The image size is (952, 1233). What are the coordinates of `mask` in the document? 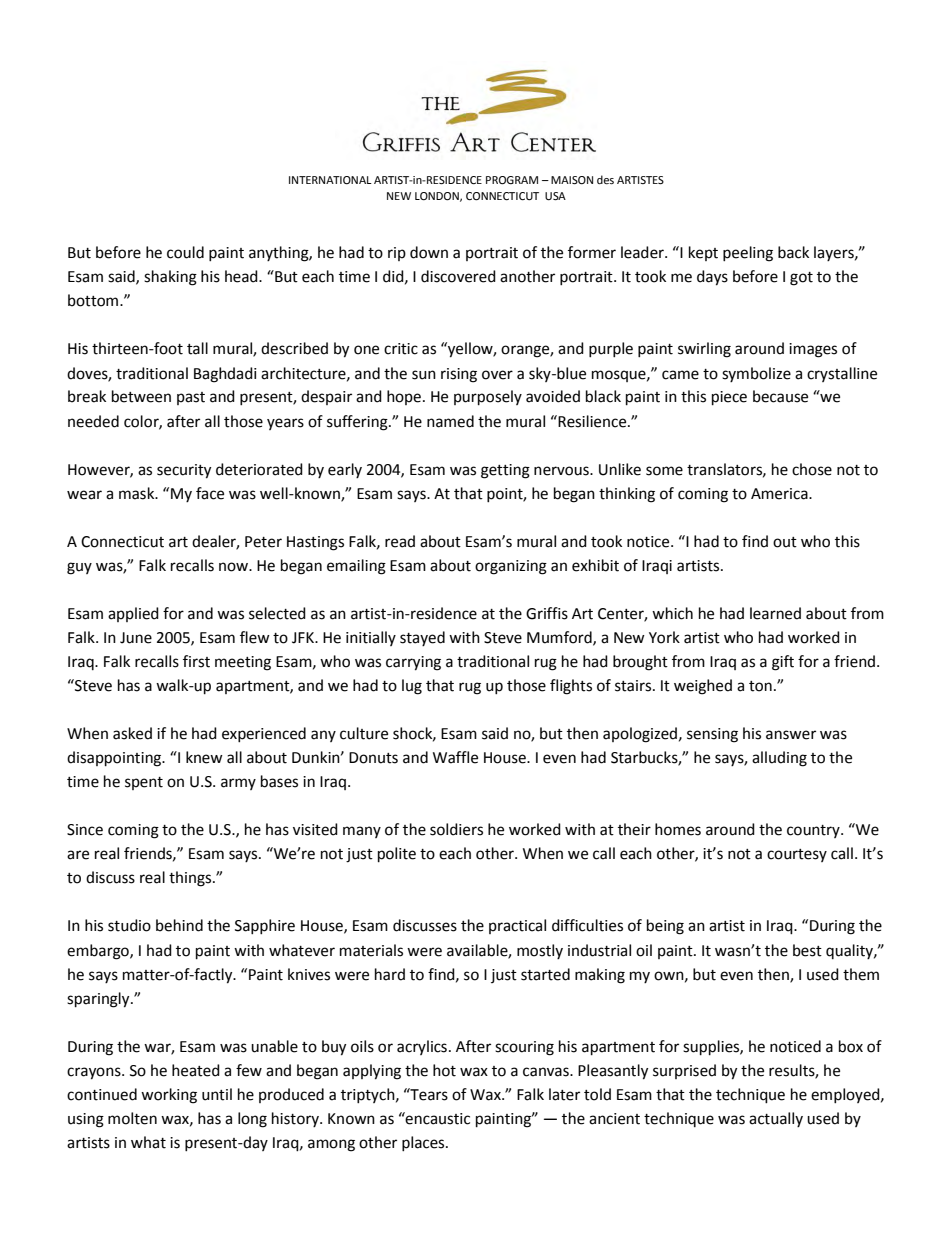 It's located at (138, 493).
